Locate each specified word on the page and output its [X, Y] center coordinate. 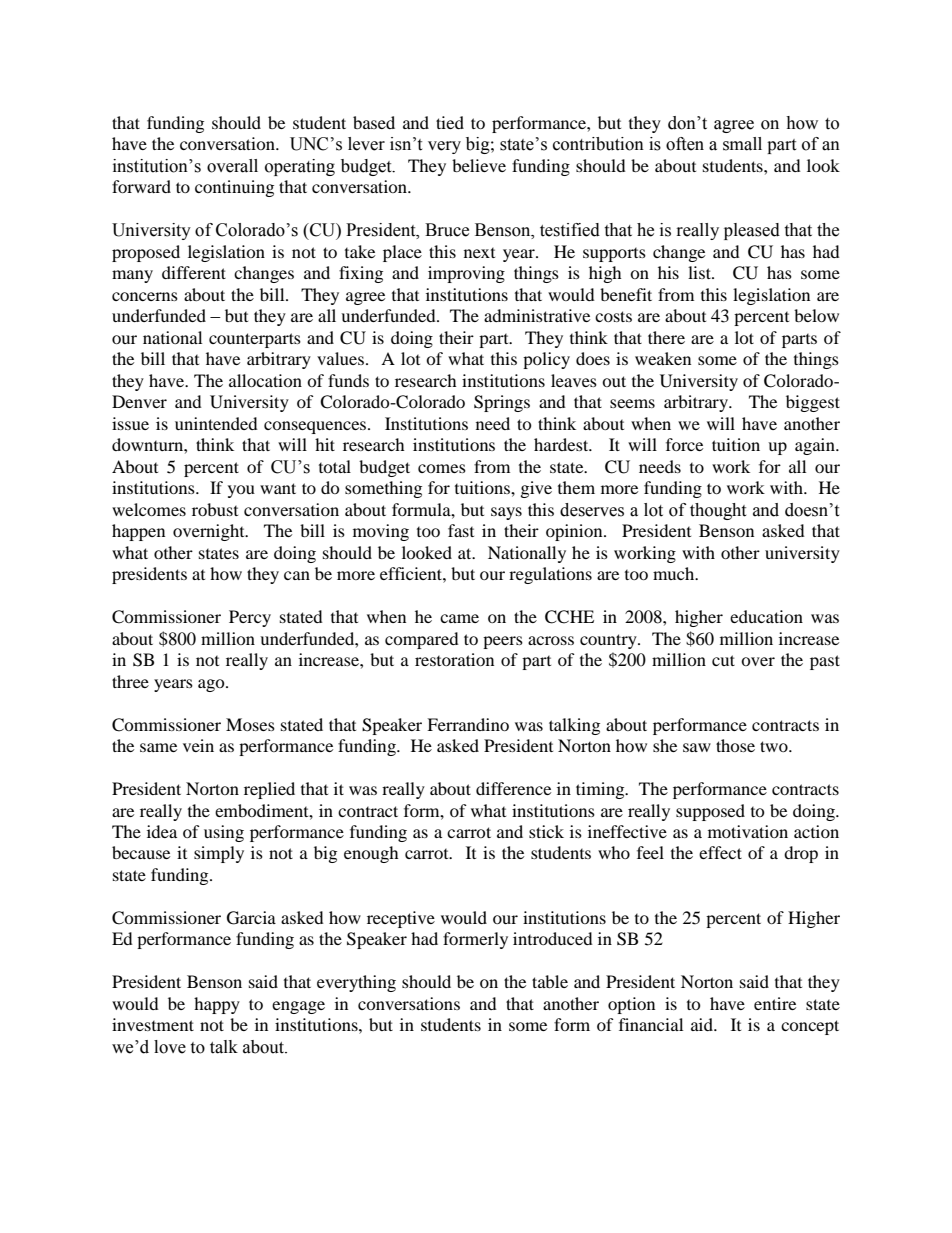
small [742, 144]
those [735, 745]
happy [217, 1005]
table [550, 981]
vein [198, 745]
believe [479, 165]
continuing [234, 188]
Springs [502, 403]
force [684, 444]
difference [513, 788]
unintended [216, 423]
